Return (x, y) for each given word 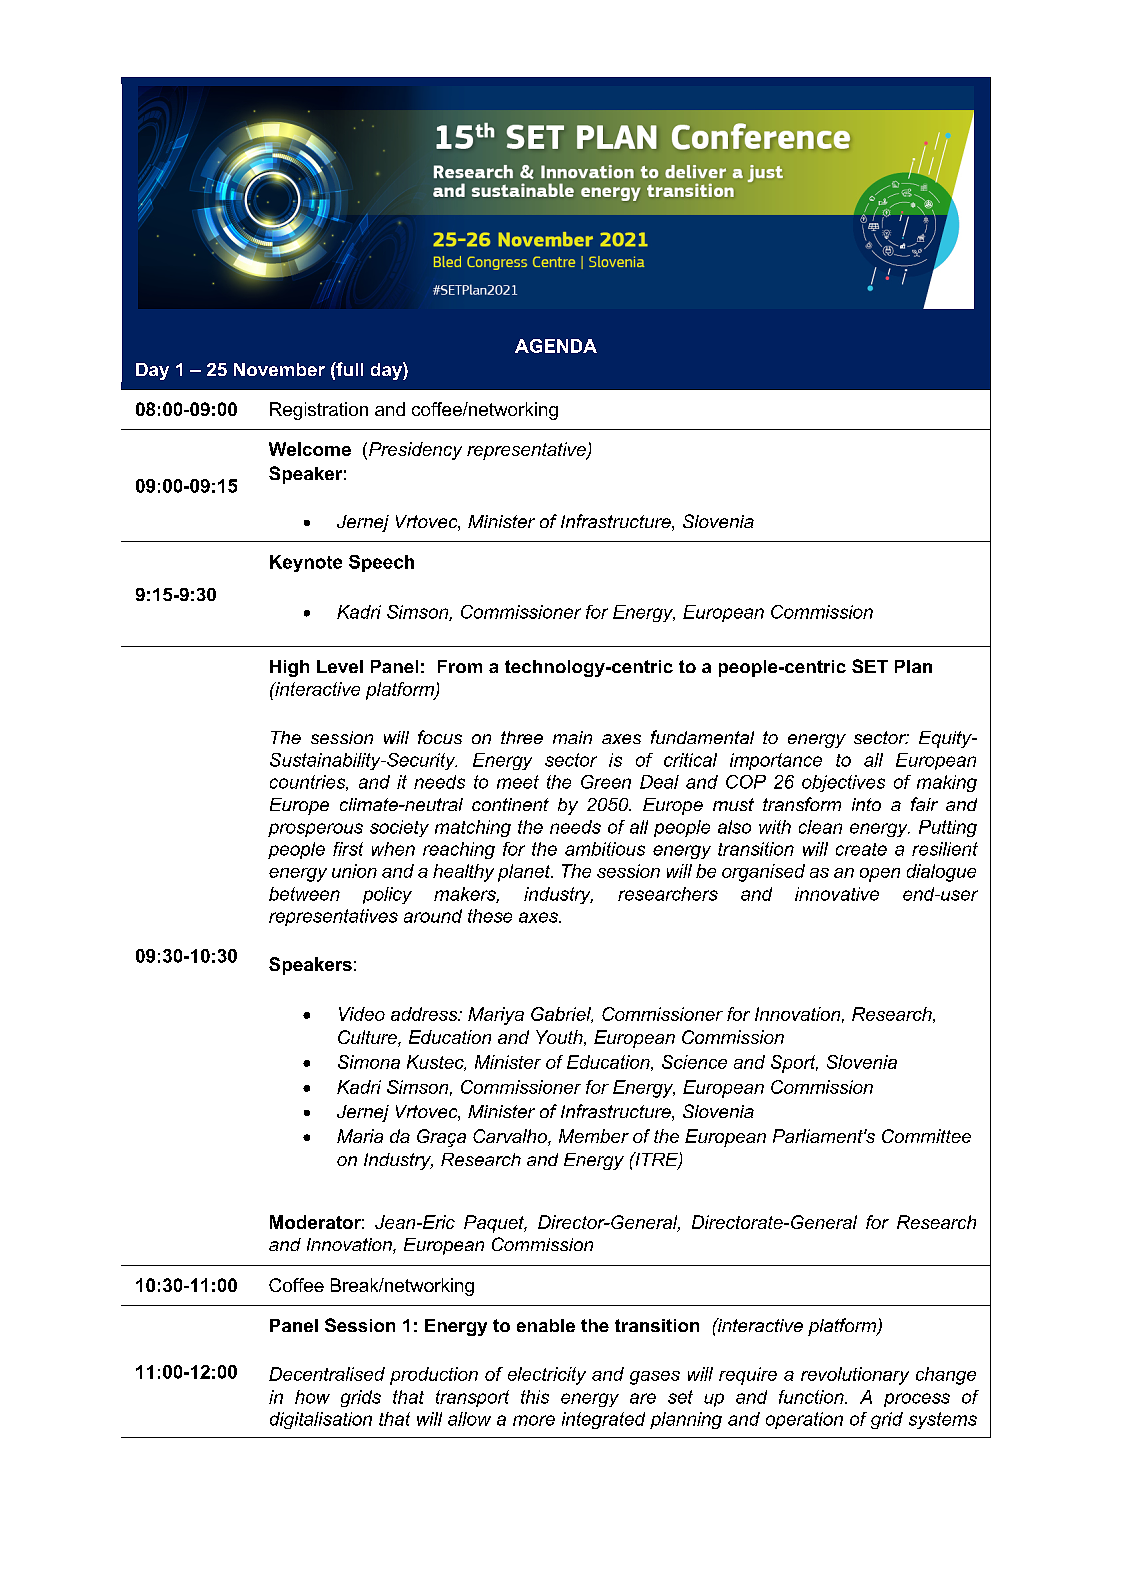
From (460, 666)
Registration (319, 411)
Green (606, 782)
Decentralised (327, 1374)
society (399, 828)
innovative (837, 894)
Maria (360, 1136)
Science (694, 1062)
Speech (381, 563)
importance (776, 761)
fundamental (702, 737)
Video (362, 1014)
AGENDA (556, 346)
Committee (926, 1136)
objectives (843, 783)
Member (594, 1136)
